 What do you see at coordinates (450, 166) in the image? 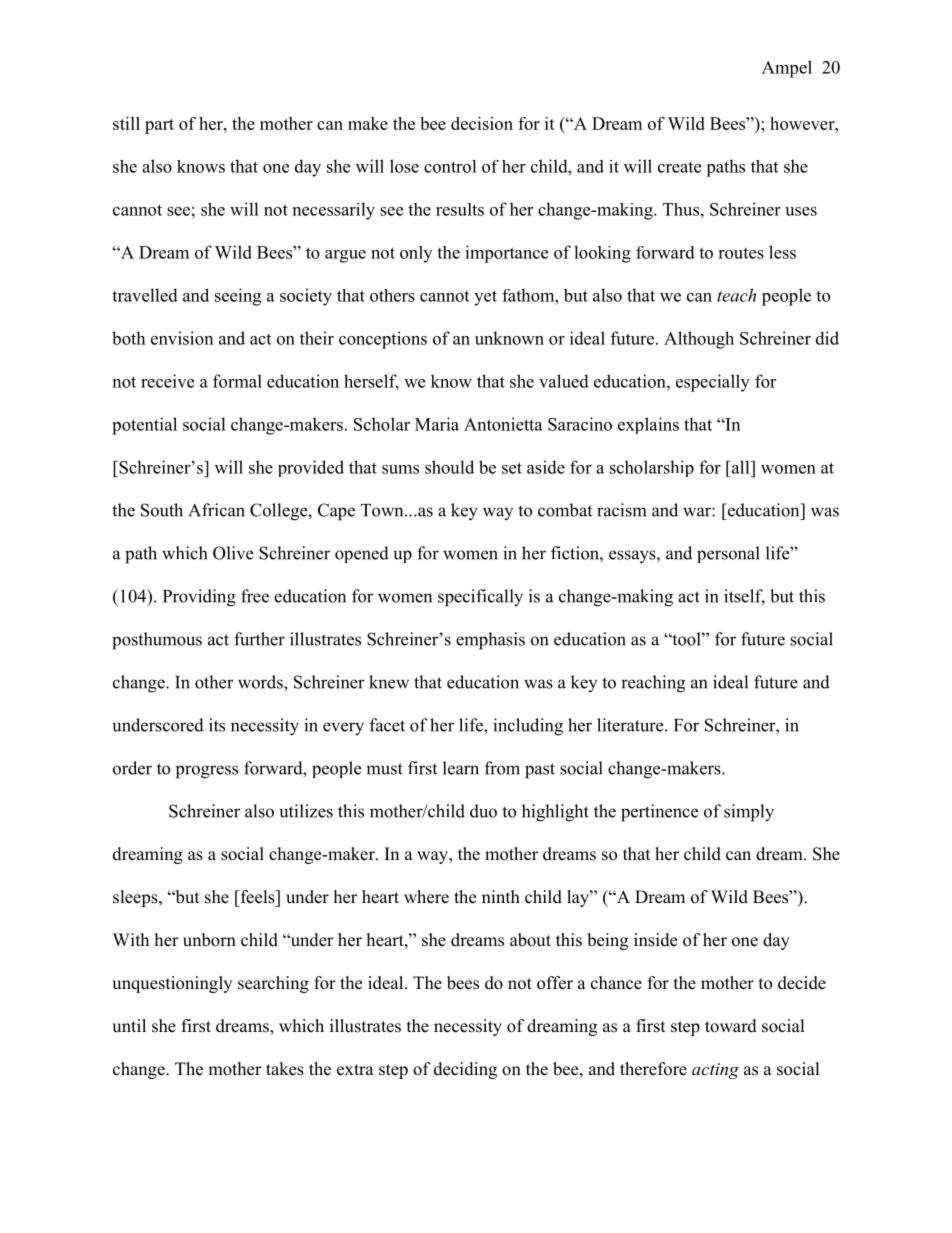
I see `control` at bounding box center [450, 166].
